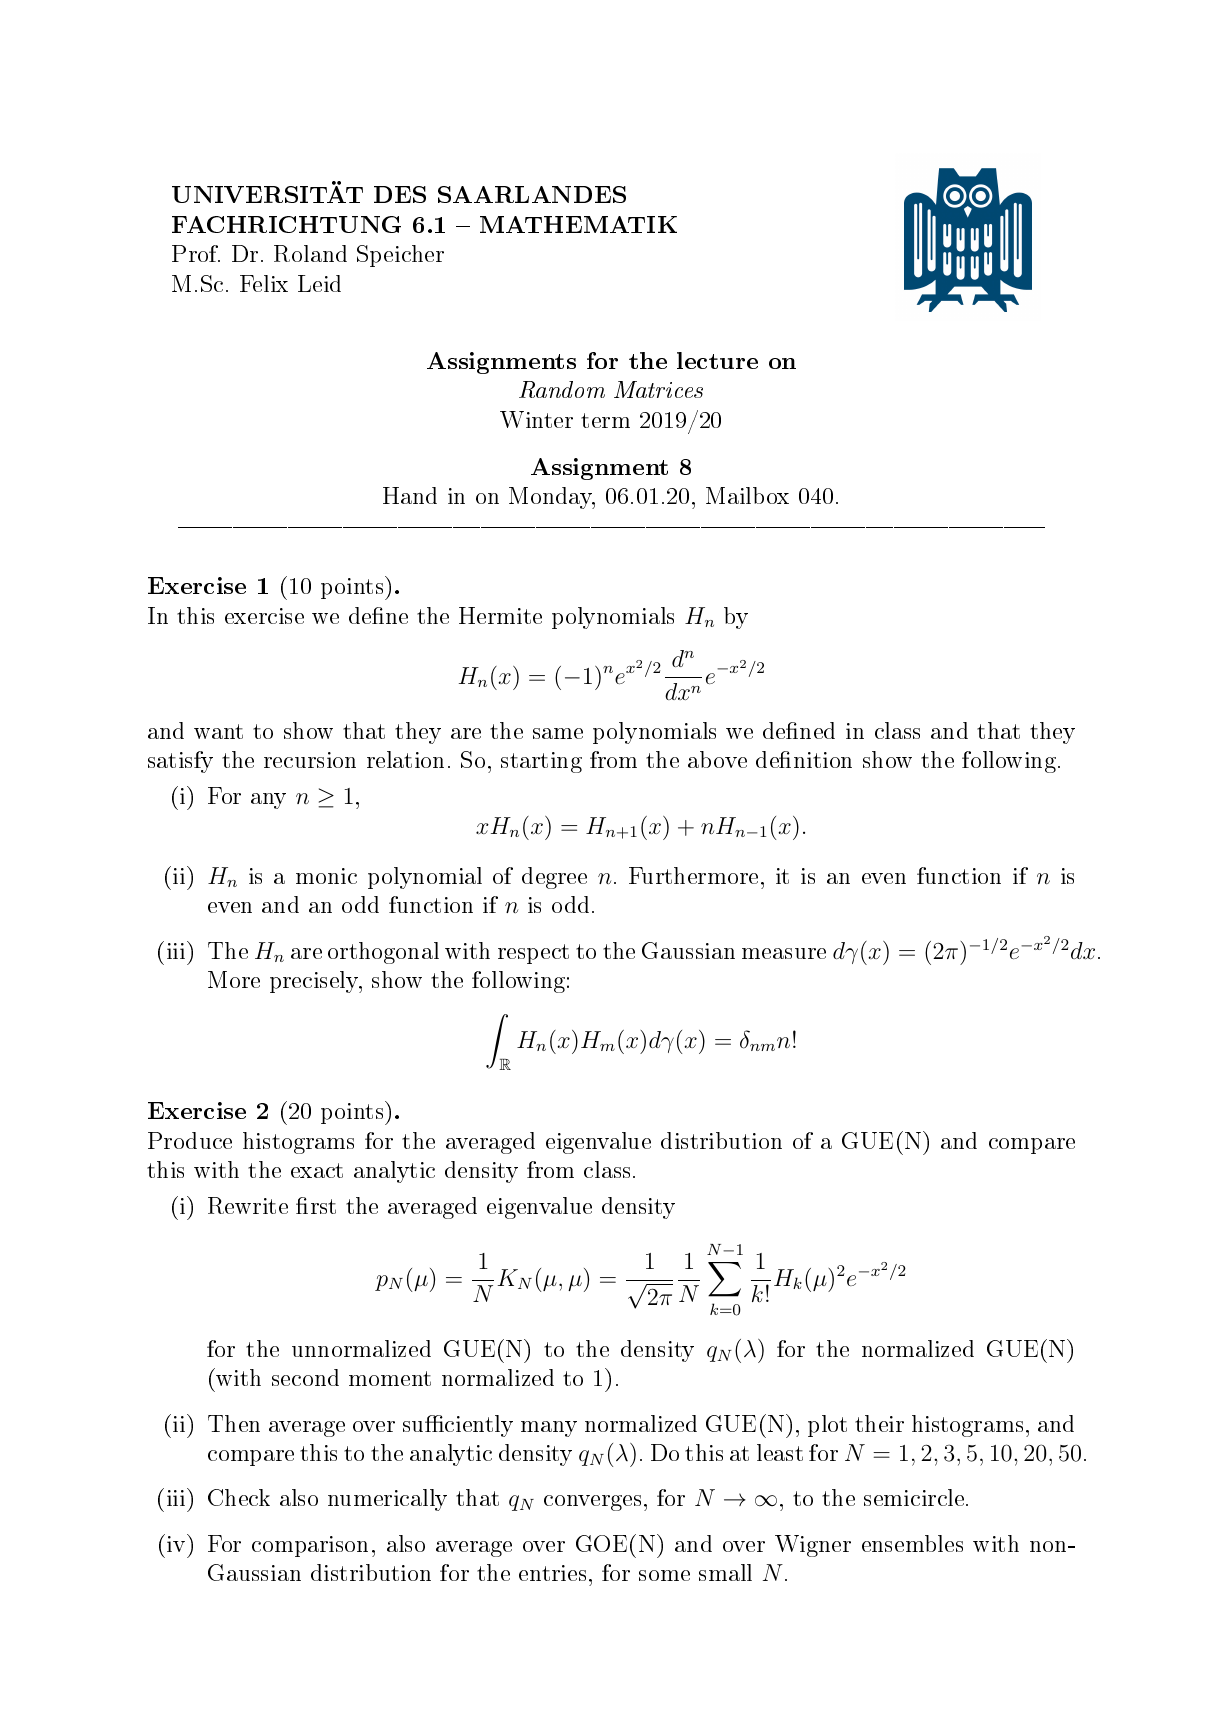 The width and height of the page is (1219, 1724). I want to click on lecture, so click(717, 360).
